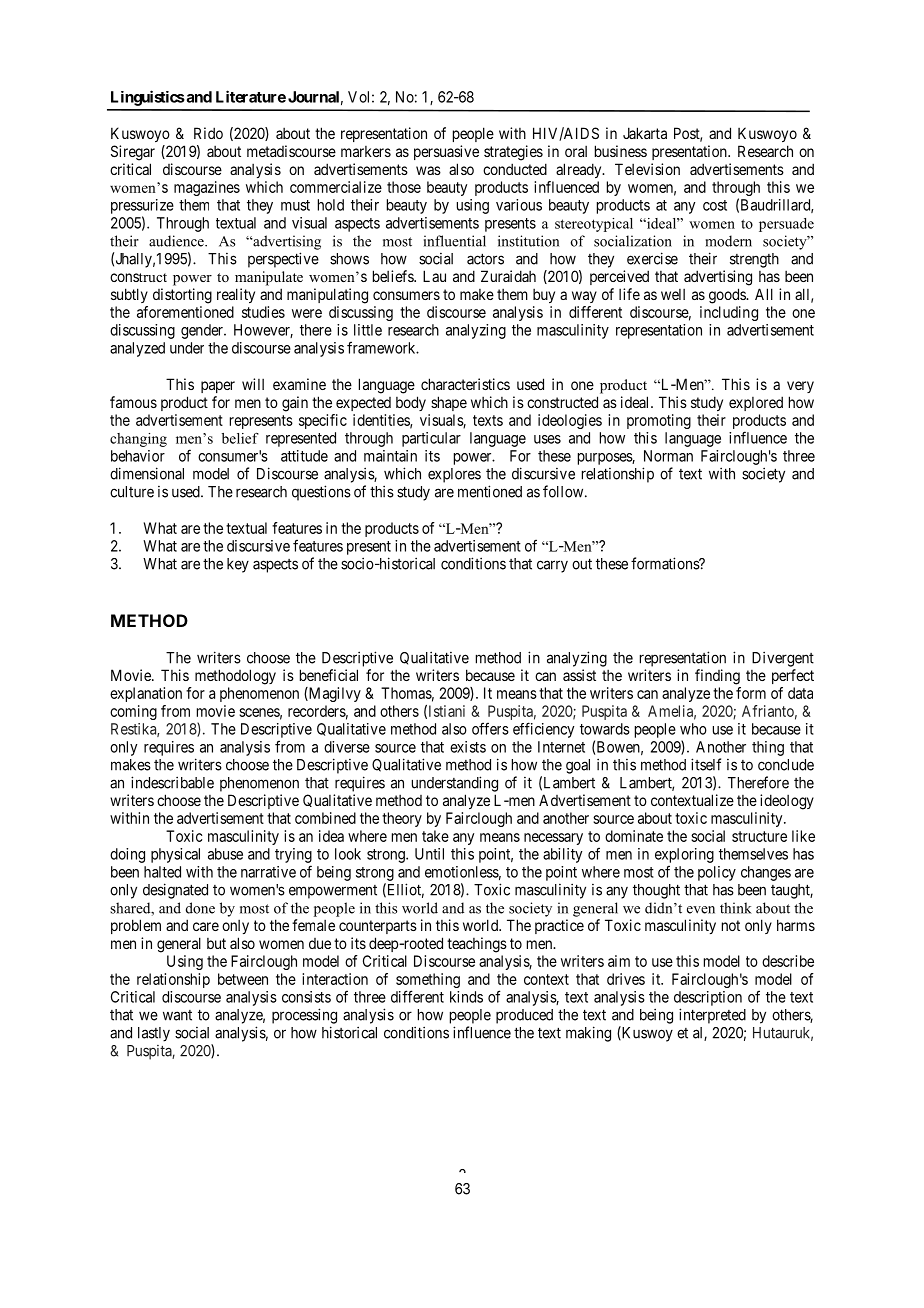 This screenshot has width=924, height=1308. I want to click on key, so click(238, 565).
